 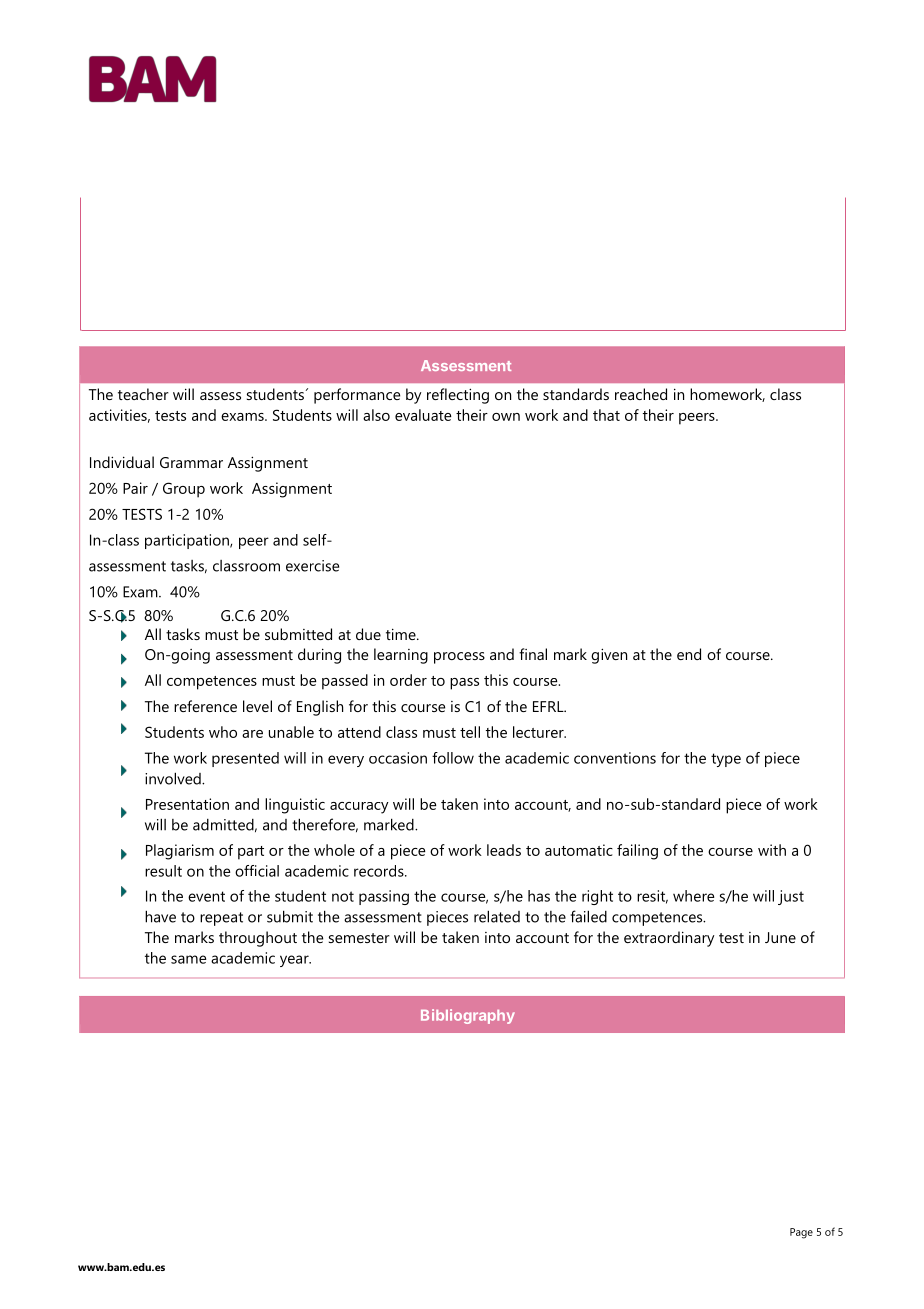 What do you see at coordinates (191, 462) in the document?
I see `Grammar` at bounding box center [191, 462].
